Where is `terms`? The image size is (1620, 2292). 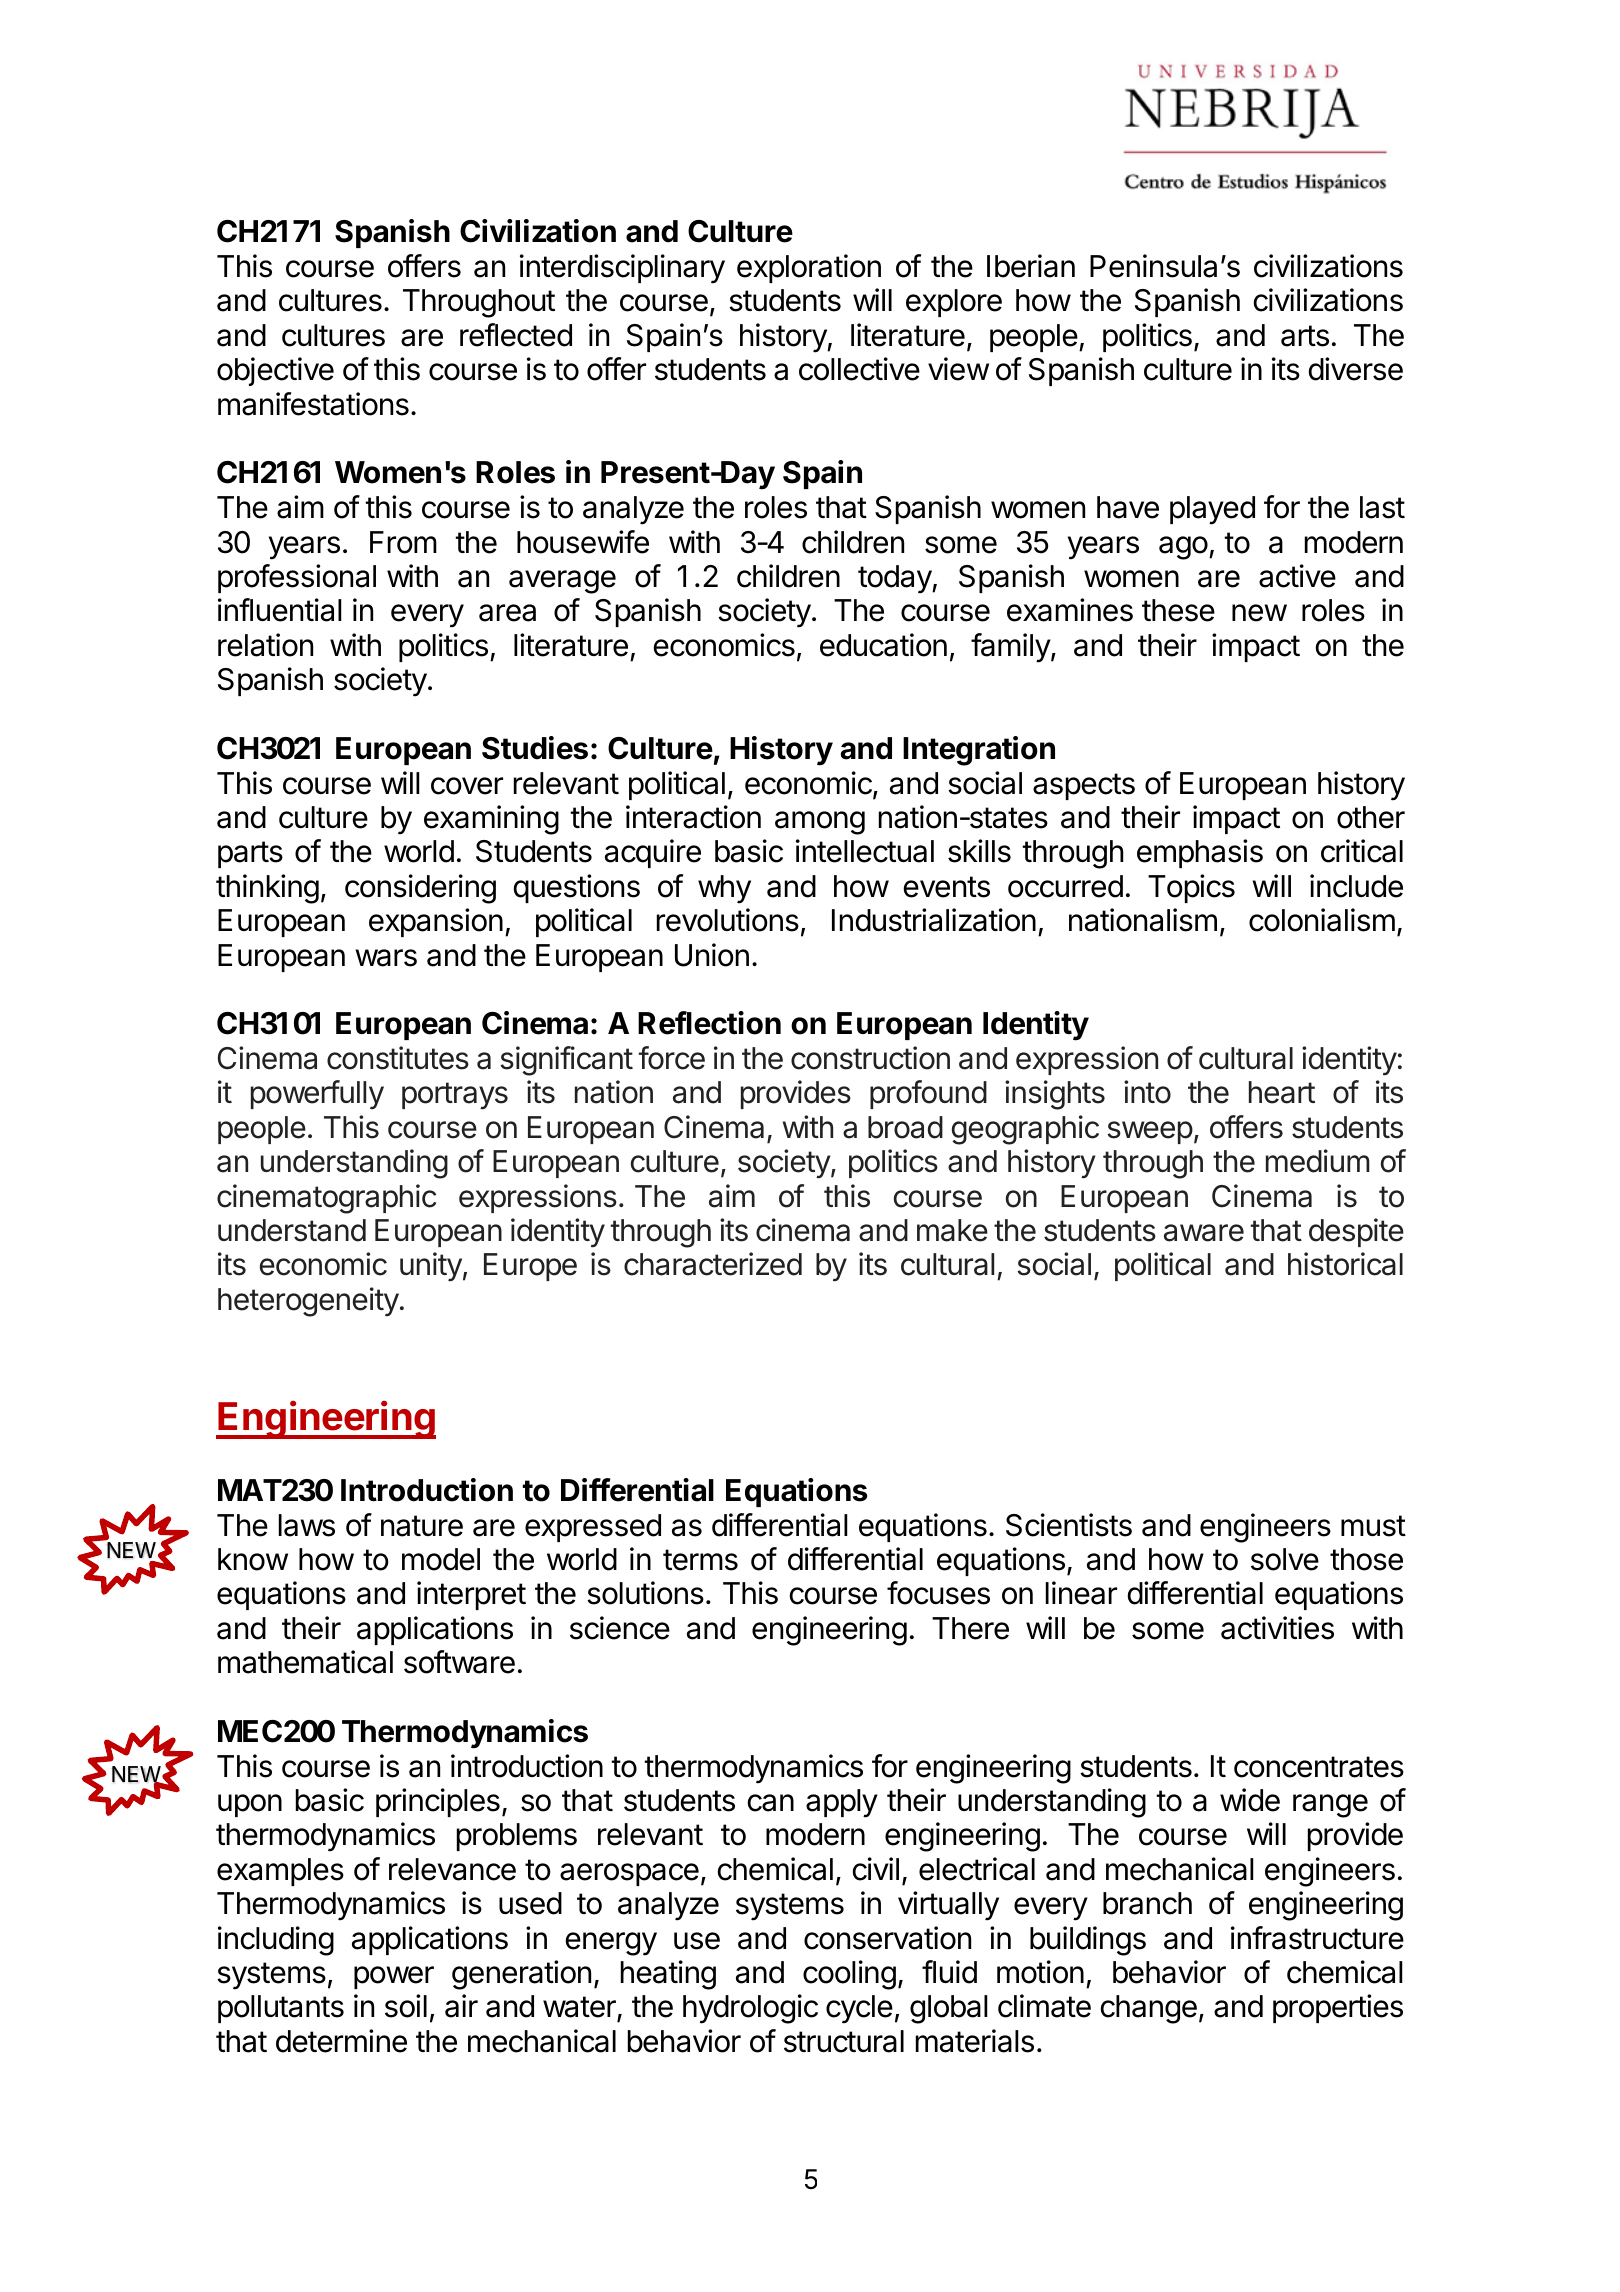
terms is located at coordinates (700, 1560).
